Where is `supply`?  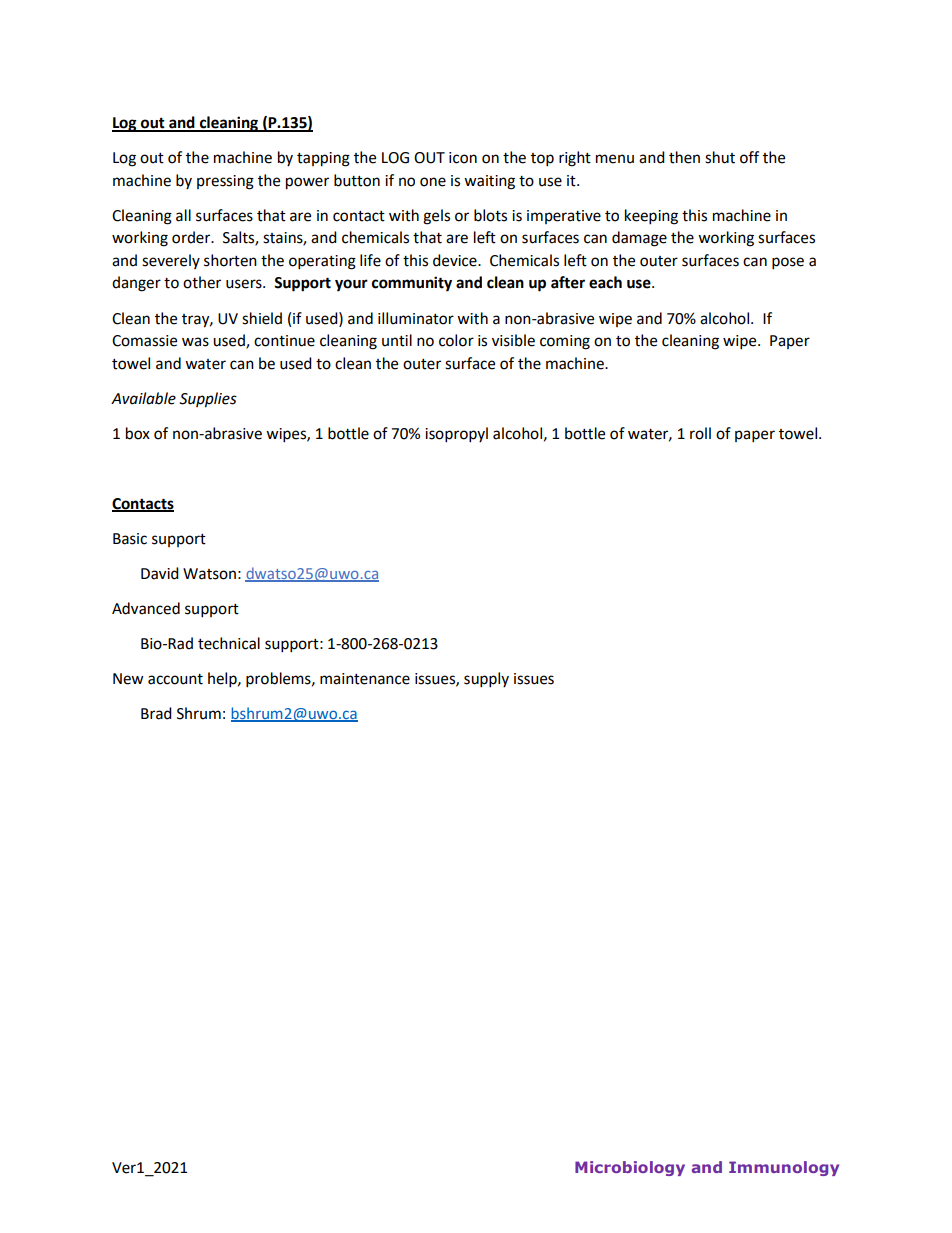 supply is located at coordinates (486, 680).
